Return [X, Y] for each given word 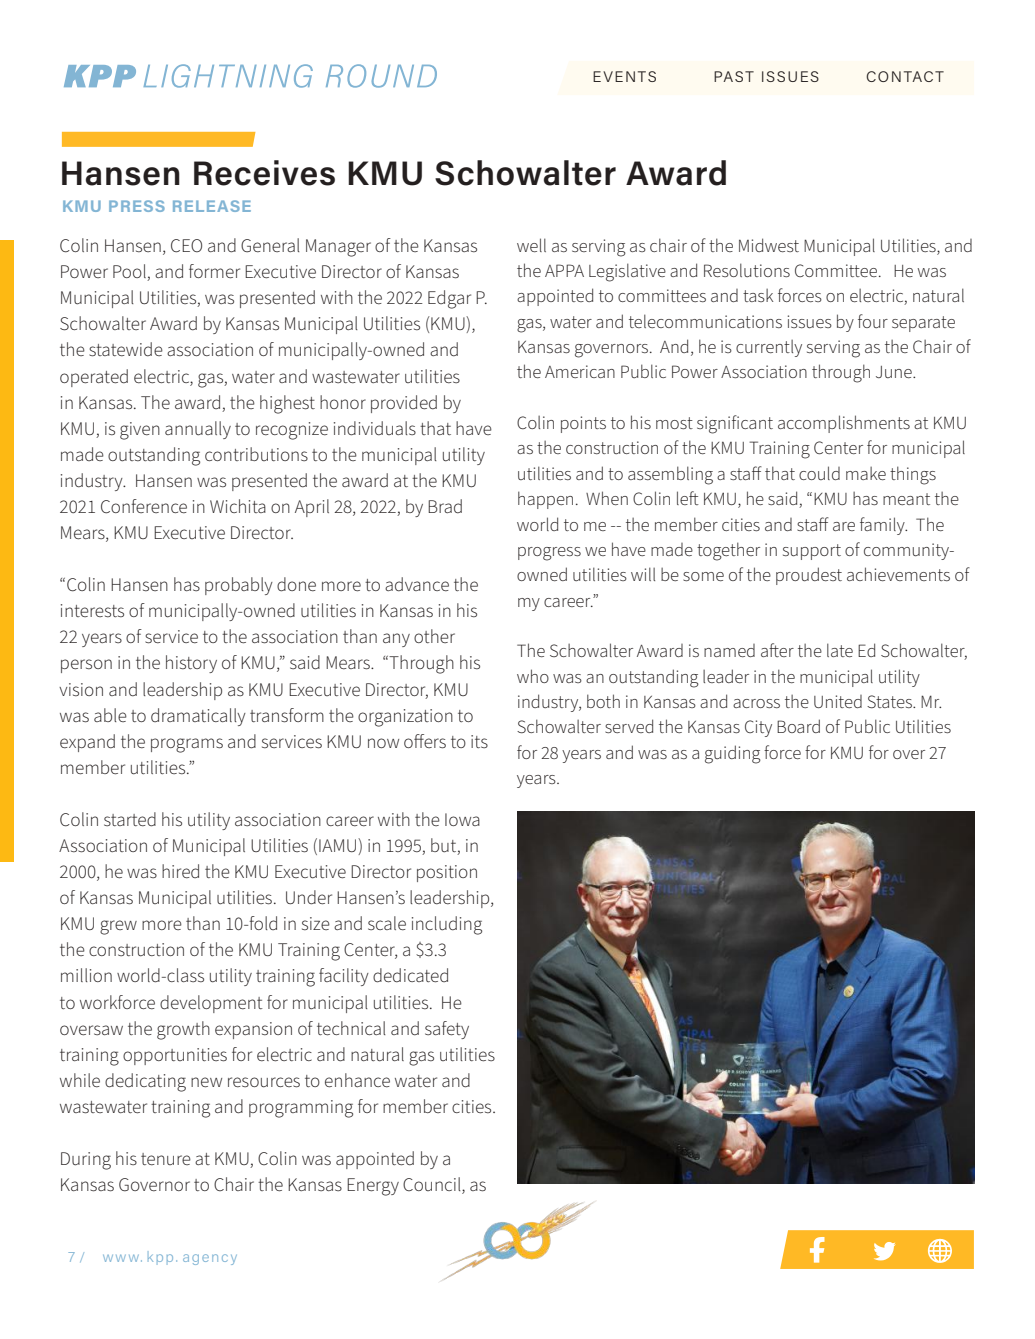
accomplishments [844, 424]
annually [198, 430]
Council [433, 1185]
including [447, 925]
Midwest [769, 245]
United [838, 701]
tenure [166, 1159]
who [533, 676]
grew [118, 927]
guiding [733, 754]
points [583, 424]
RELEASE [212, 206]
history [191, 664]
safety [447, 1030]
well [531, 245]
